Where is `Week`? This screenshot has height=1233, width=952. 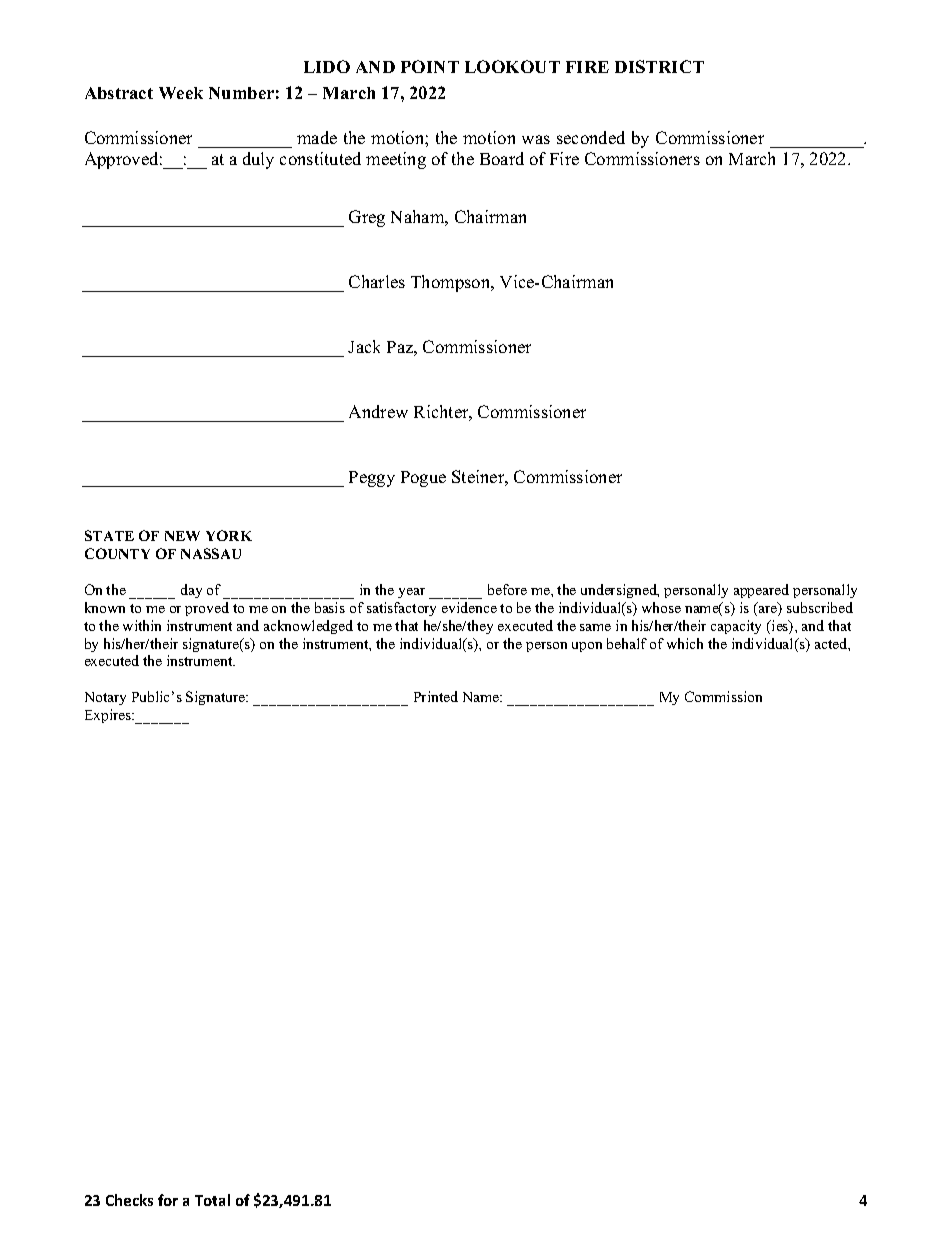 Week is located at coordinates (181, 93).
